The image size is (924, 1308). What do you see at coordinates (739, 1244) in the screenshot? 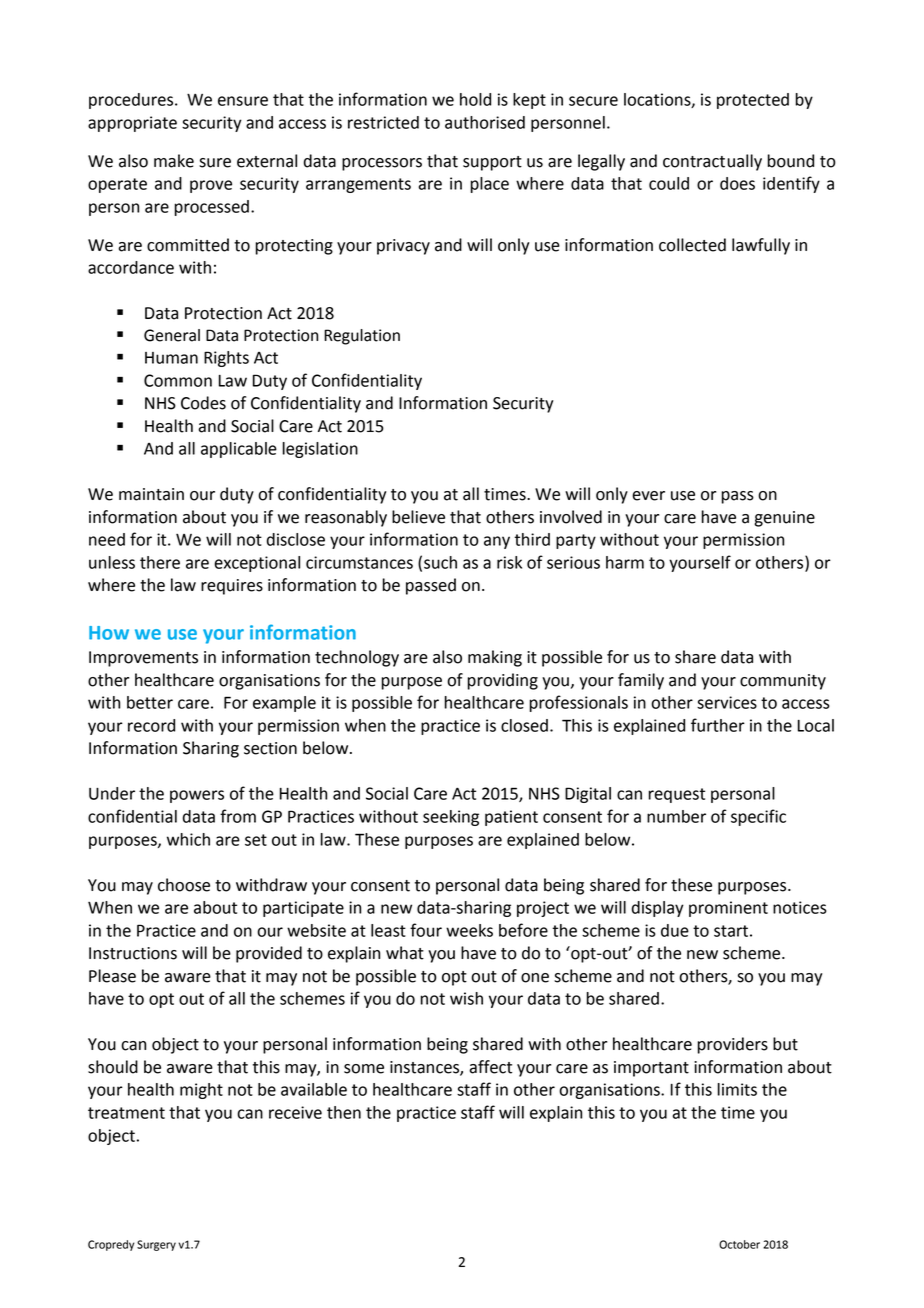
I see `October` at bounding box center [739, 1244].
